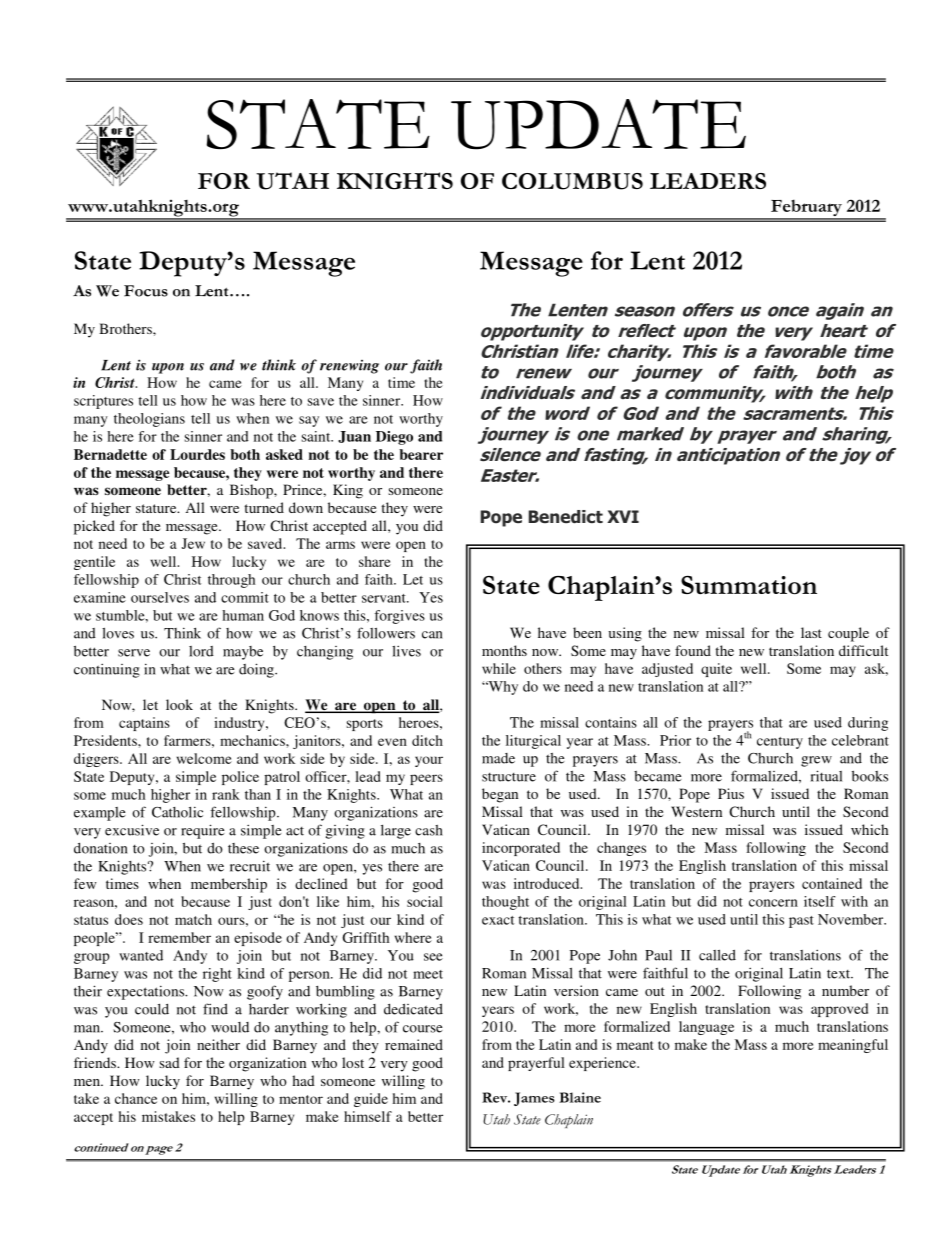 The image size is (952, 1233). I want to click on XVI, so click(623, 516).
